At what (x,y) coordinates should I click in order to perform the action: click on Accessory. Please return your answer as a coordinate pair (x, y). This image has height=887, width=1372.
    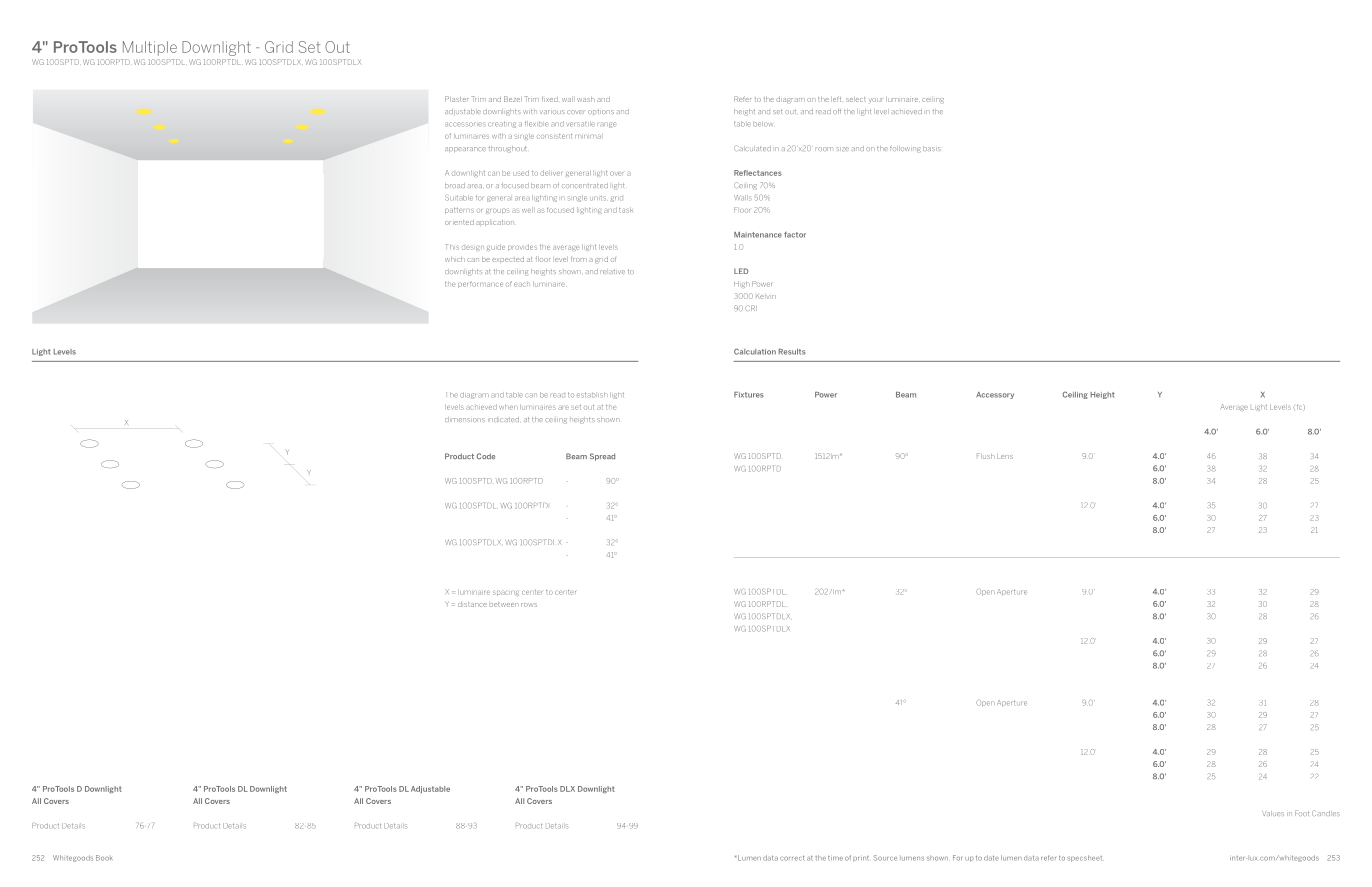
    Looking at the image, I should click on (995, 395).
